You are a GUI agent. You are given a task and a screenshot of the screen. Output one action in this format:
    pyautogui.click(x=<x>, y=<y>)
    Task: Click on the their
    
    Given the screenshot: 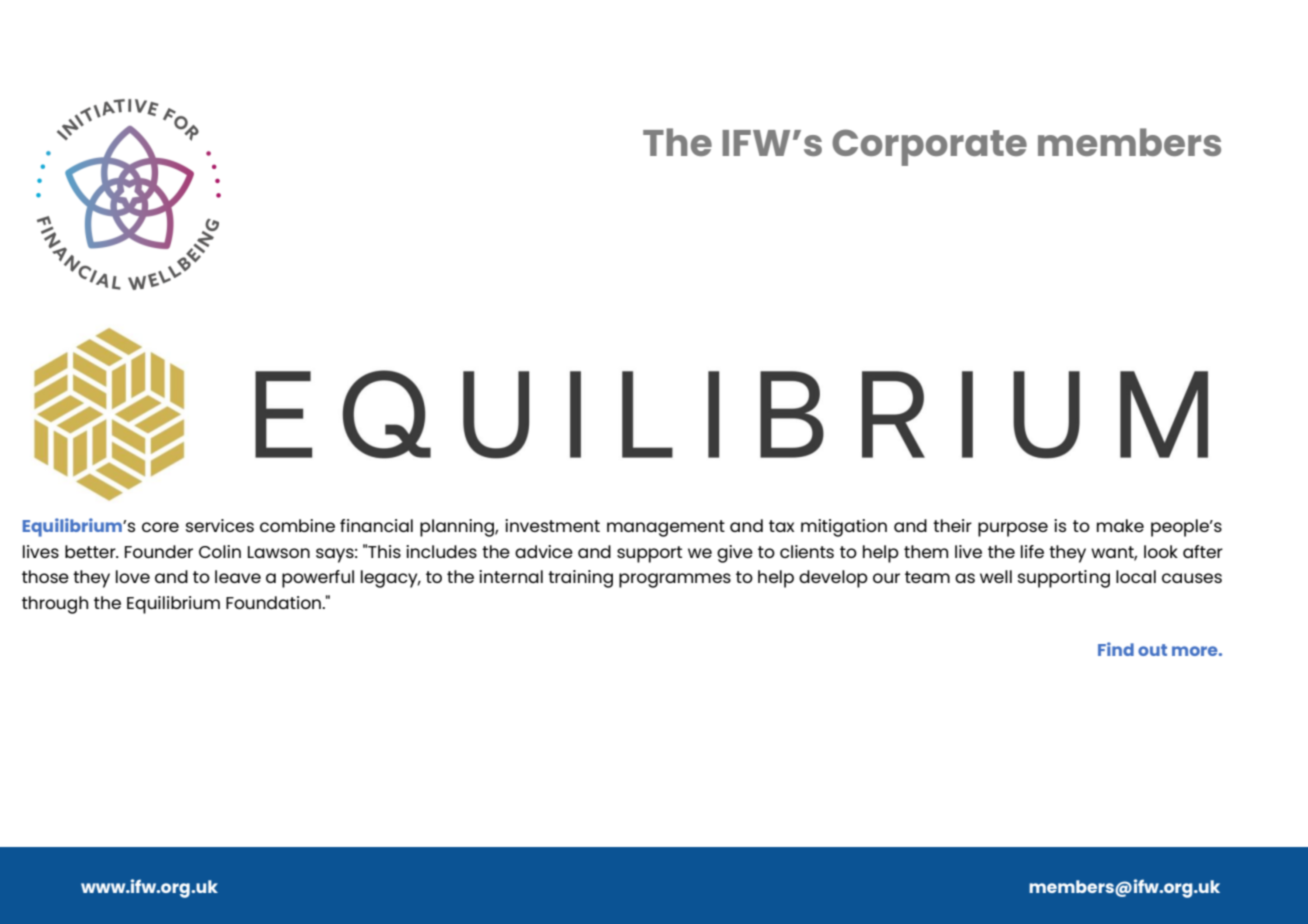 What is the action you would take?
    pyautogui.click(x=952, y=525)
